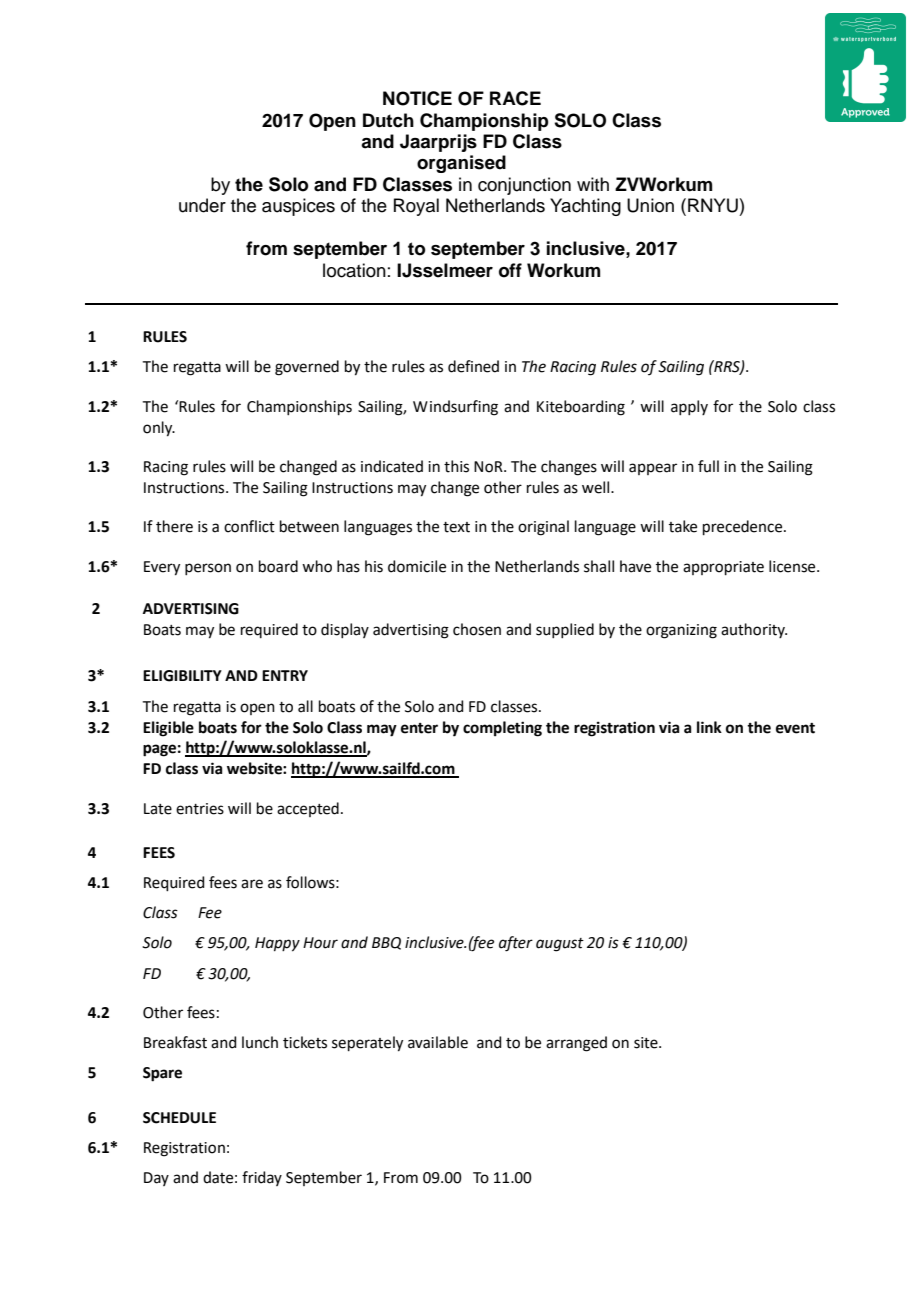 The width and height of the image is (924, 1308). Describe the element at coordinates (249, 526) in the image. I see `conflict` at that location.
